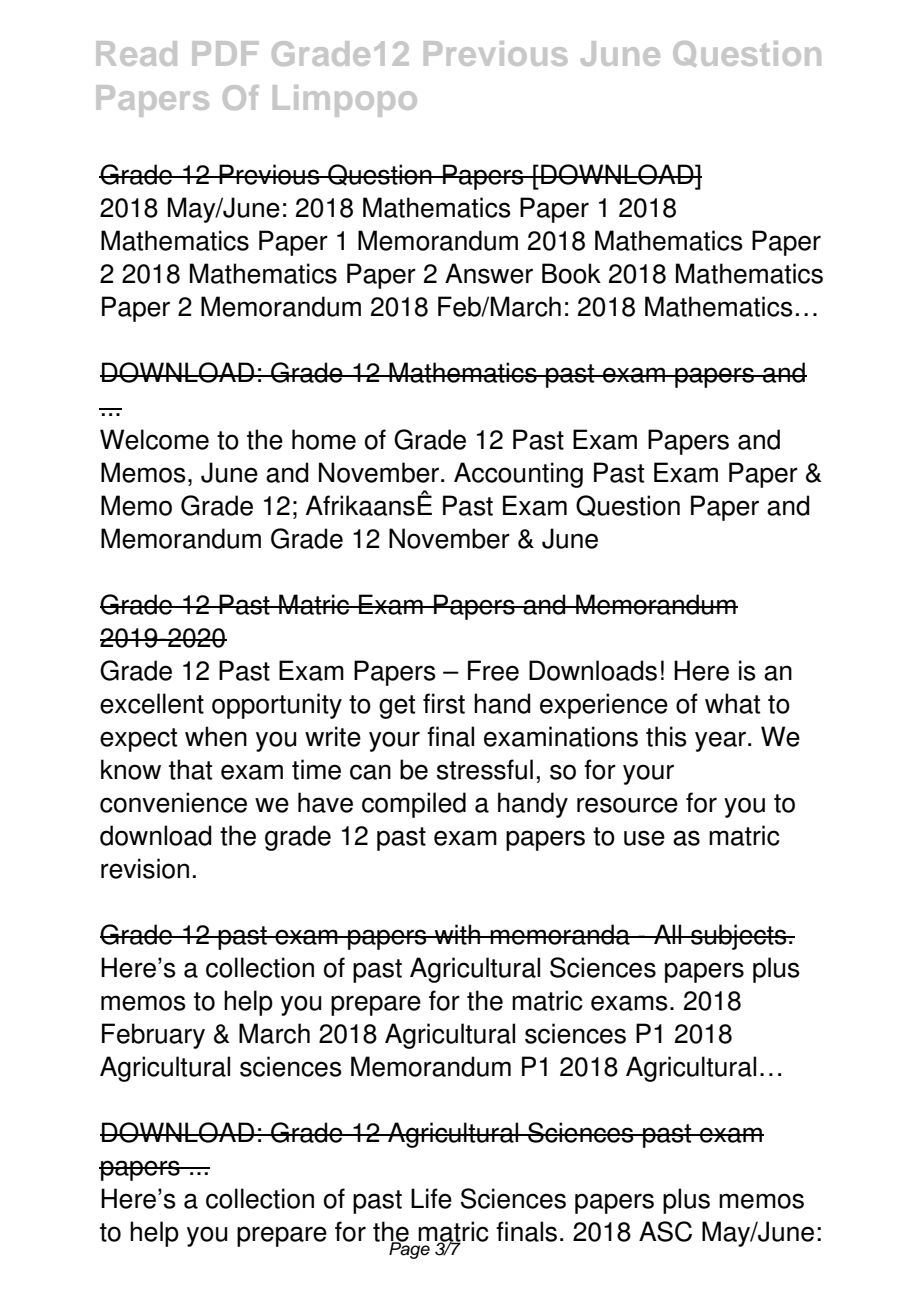  Describe the element at coordinates (431, 1198) in the document. I see `Life` at that location.
